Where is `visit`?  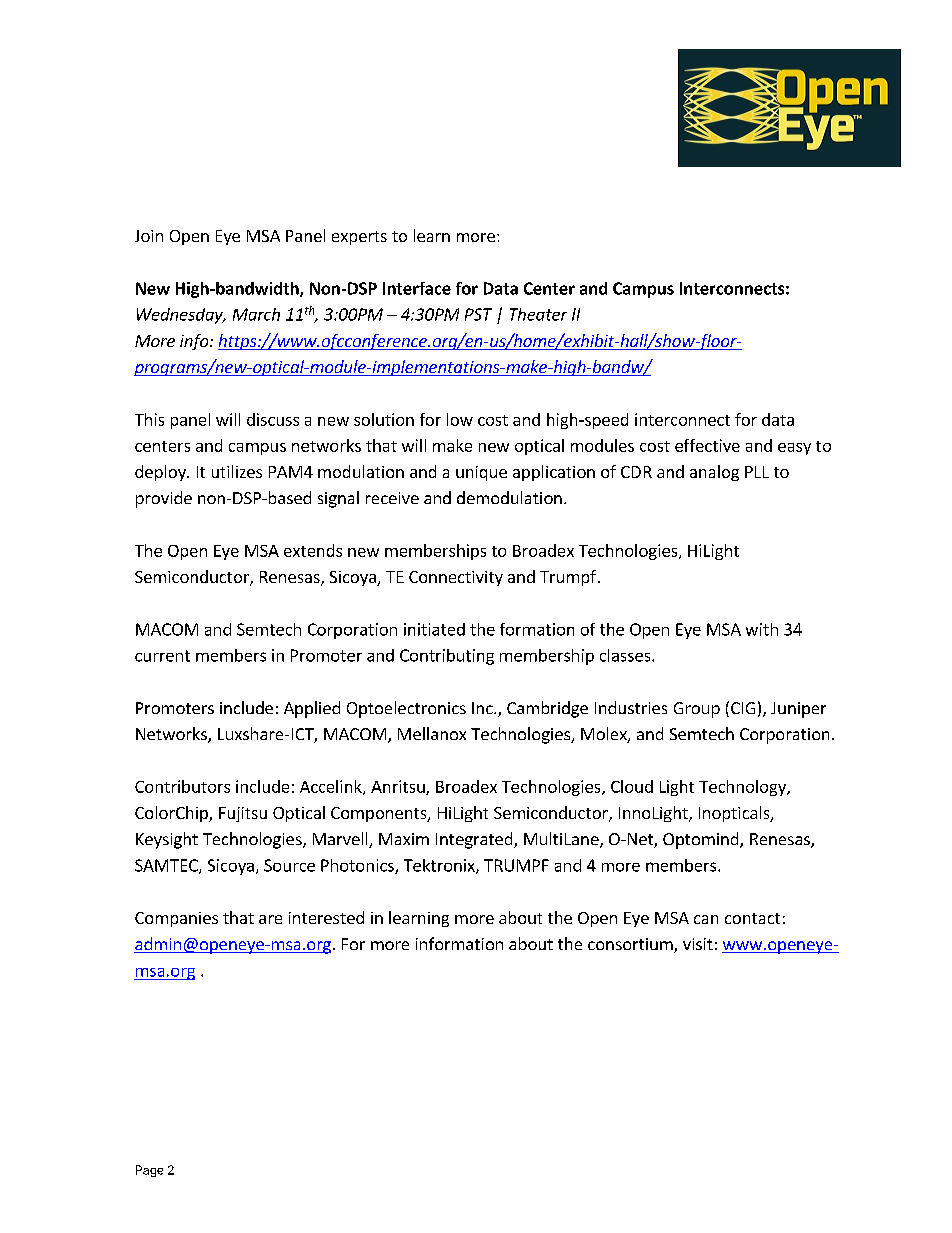
visit is located at coordinates (698, 944).
